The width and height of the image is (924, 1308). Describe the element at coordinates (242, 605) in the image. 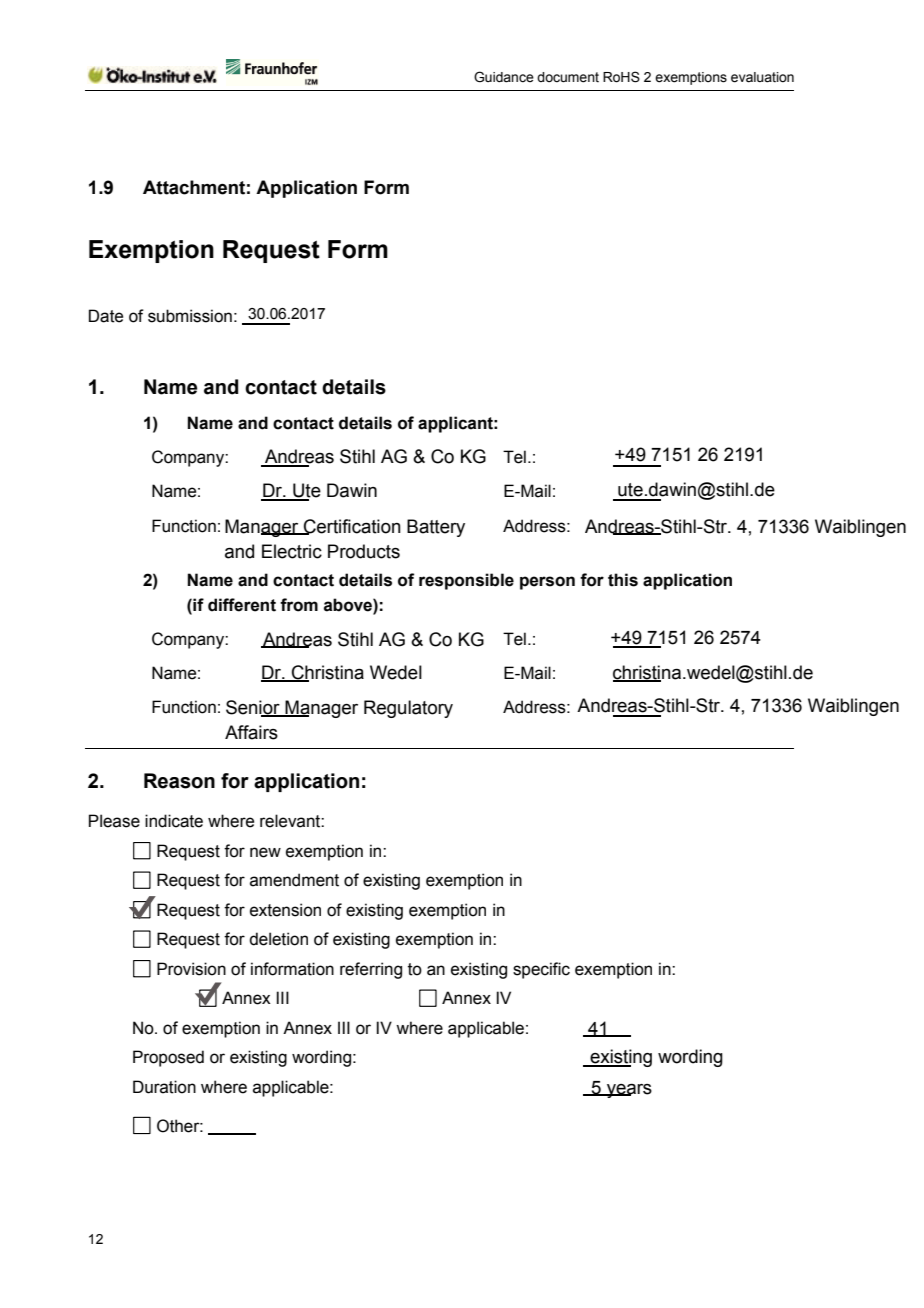

I see `different` at that location.
